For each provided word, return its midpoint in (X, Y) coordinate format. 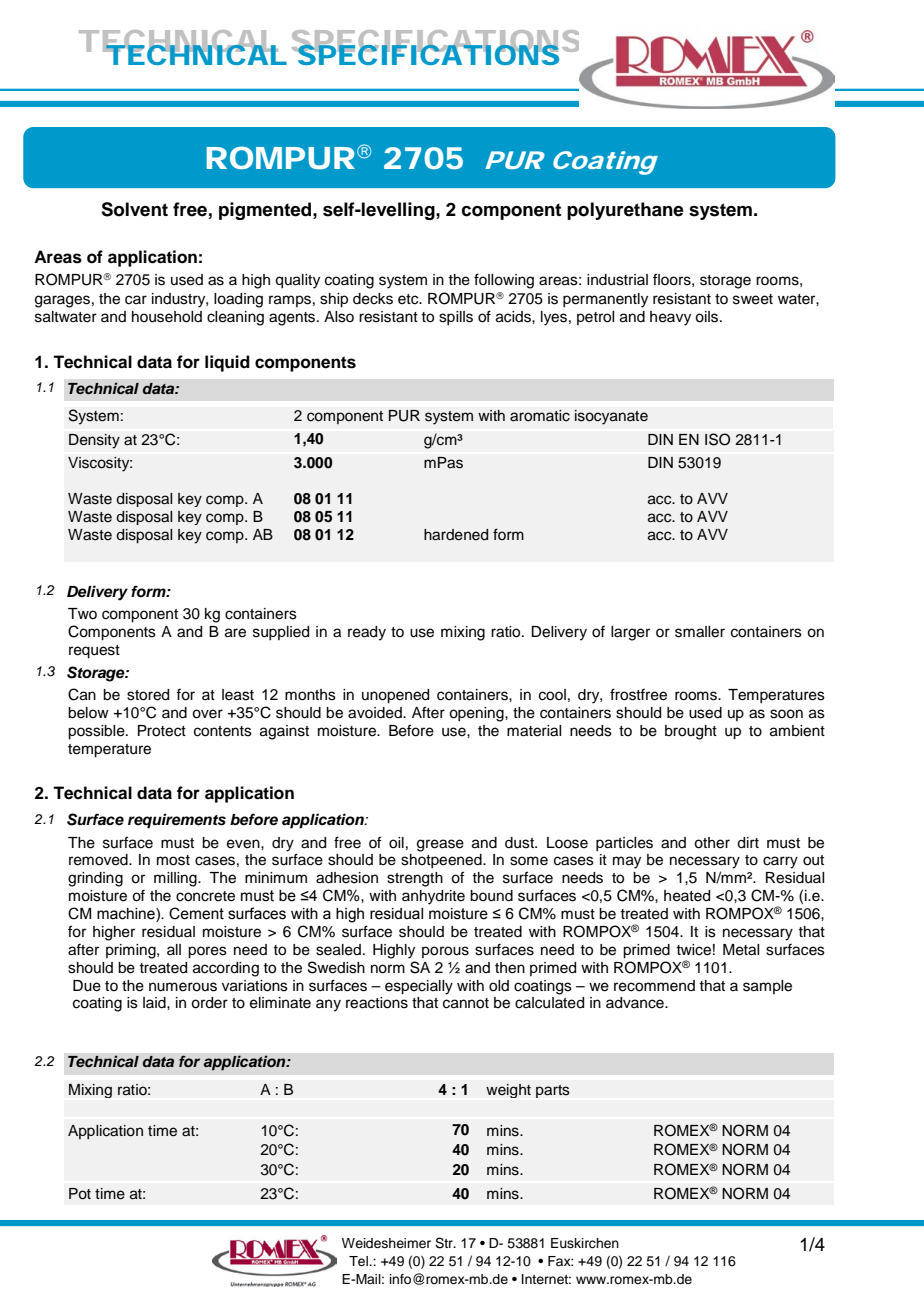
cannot (466, 1003)
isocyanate (611, 417)
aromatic (540, 416)
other (712, 843)
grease (440, 845)
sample (767, 987)
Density (94, 441)
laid (155, 1003)
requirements (177, 821)
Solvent (134, 209)
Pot (80, 1194)
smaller (700, 632)
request (94, 652)
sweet (753, 299)
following (504, 281)
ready (367, 633)
